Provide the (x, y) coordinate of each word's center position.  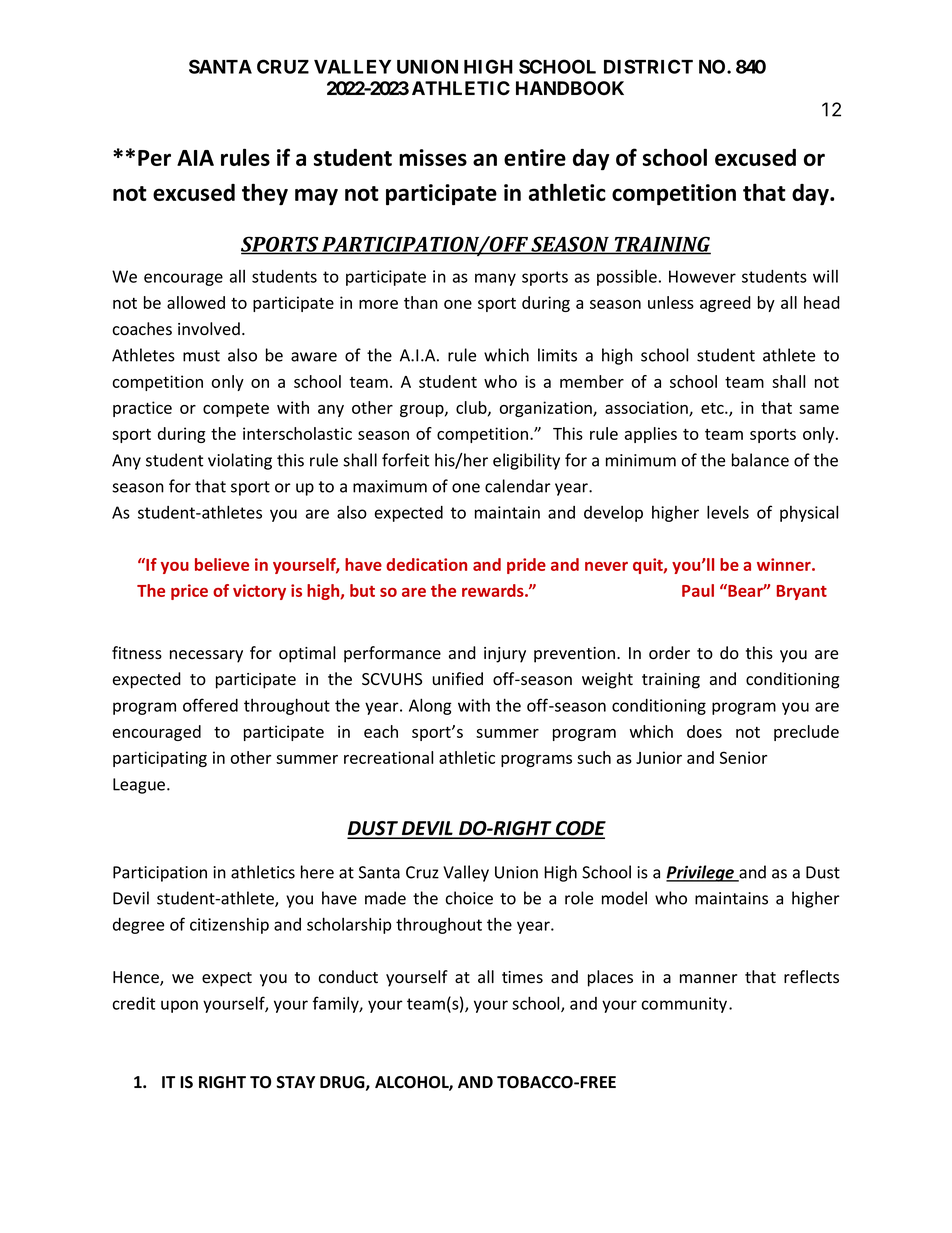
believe (222, 564)
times (522, 977)
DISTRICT (648, 66)
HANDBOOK (570, 88)
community (686, 1005)
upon (179, 1006)
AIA (195, 158)
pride (526, 566)
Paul (698, 590)
